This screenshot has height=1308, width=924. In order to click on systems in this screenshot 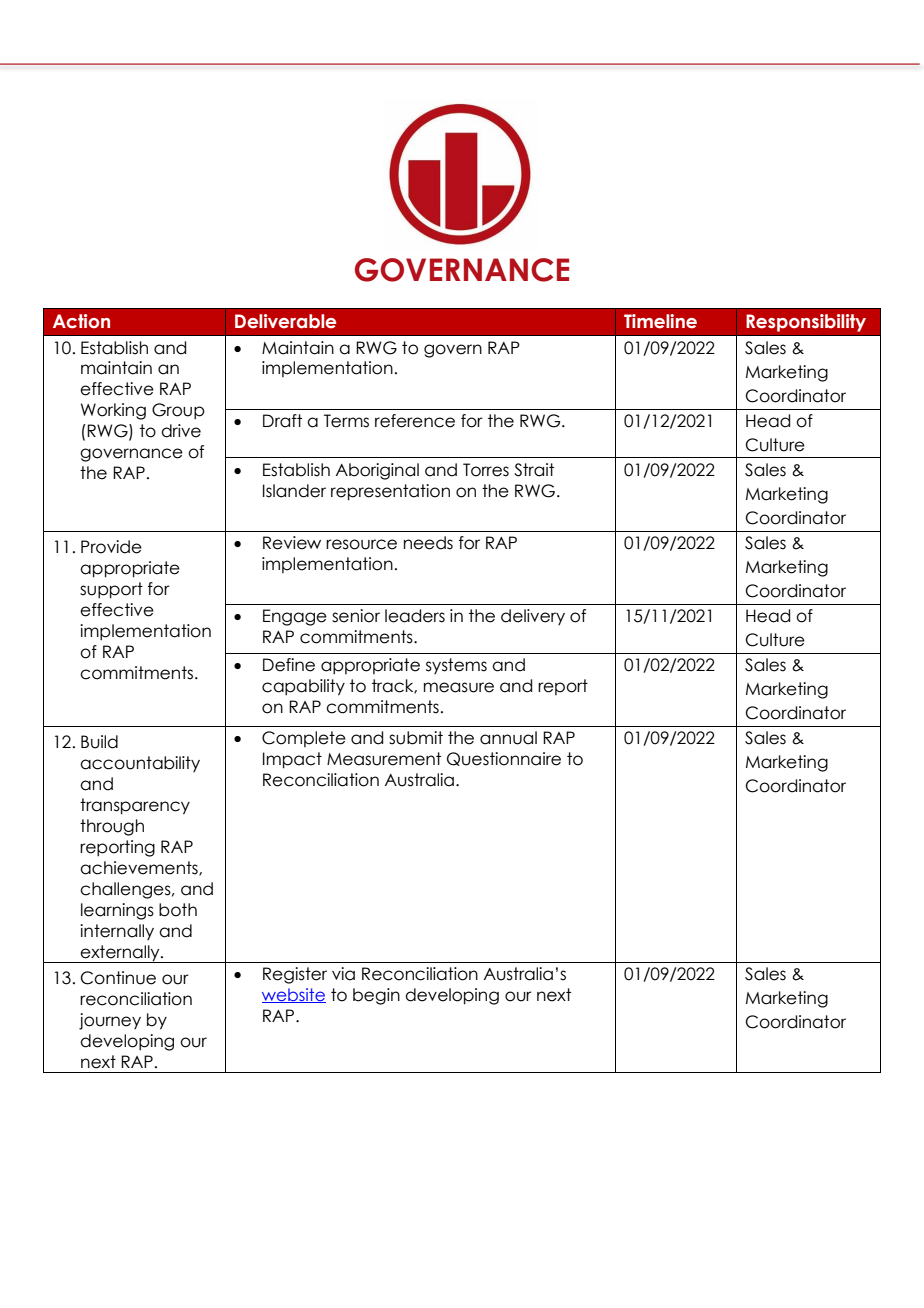, I will do `click(456, 666)`.
